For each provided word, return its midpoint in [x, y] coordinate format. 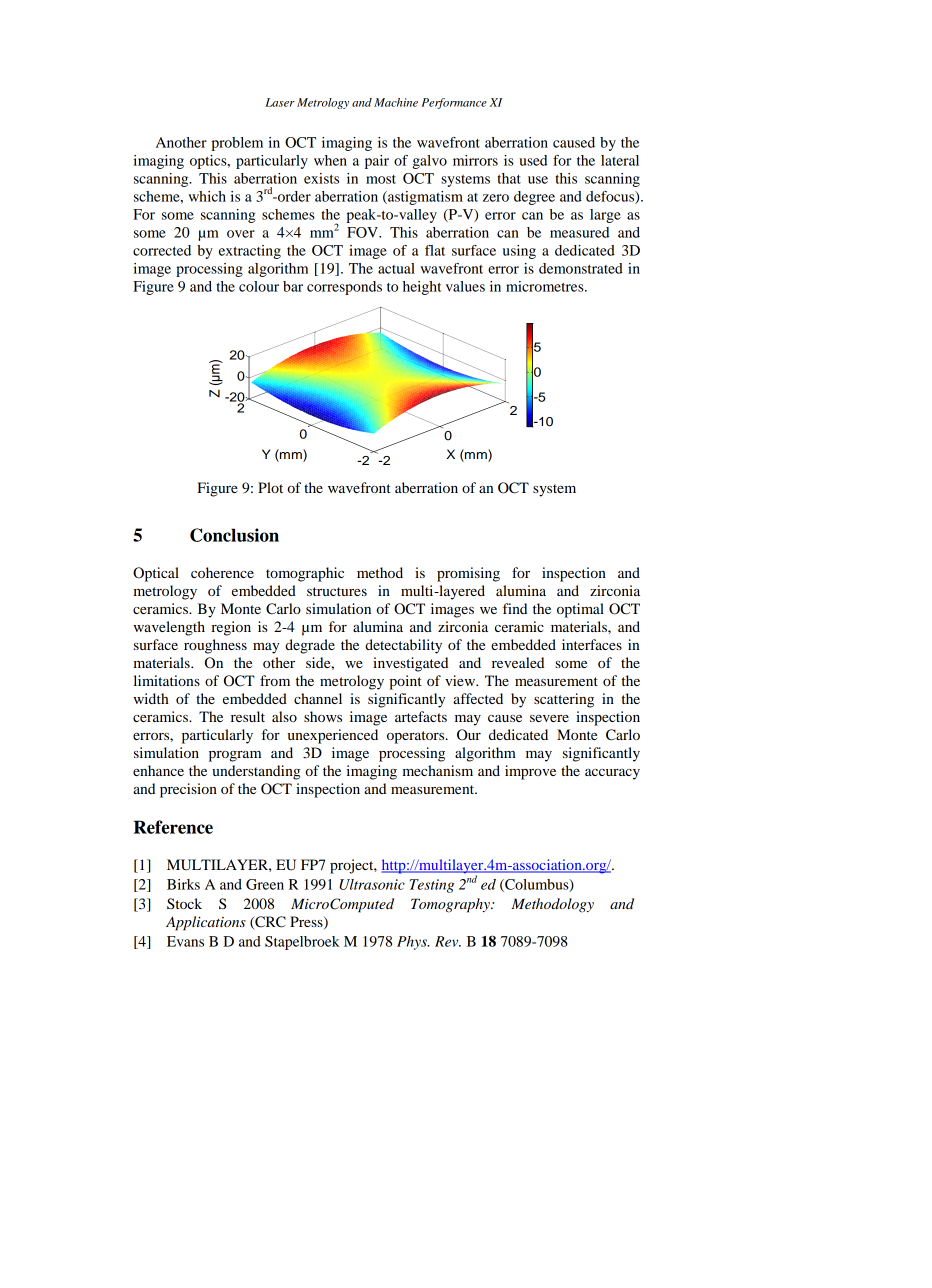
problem [237, 144]
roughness [215, 646]
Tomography [451, 905]
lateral [620, 160]
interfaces [592, 644]
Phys [413, 943]
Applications [206, 923]
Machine [396, 102]
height [422, 288]
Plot [270, 487]
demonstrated [581, 268]
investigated [410, 664]
